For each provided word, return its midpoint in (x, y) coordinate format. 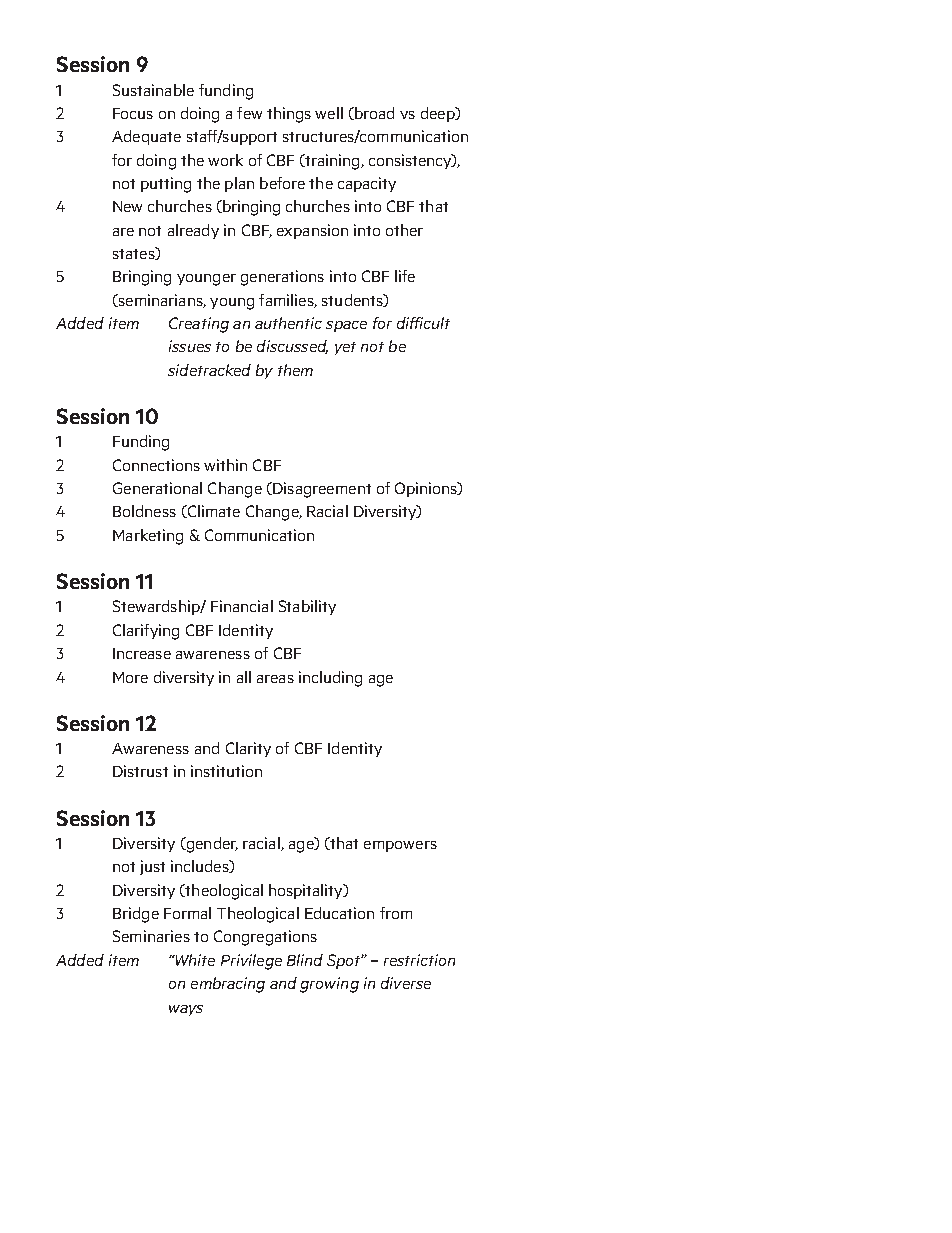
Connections (156, 465)
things (289, 115)
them (295, 370)
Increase (142, 653)
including (330, 679)
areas (275, 679)
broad (373, 113)
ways (186, 1010)
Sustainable (153, 90)
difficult (423, 323)
